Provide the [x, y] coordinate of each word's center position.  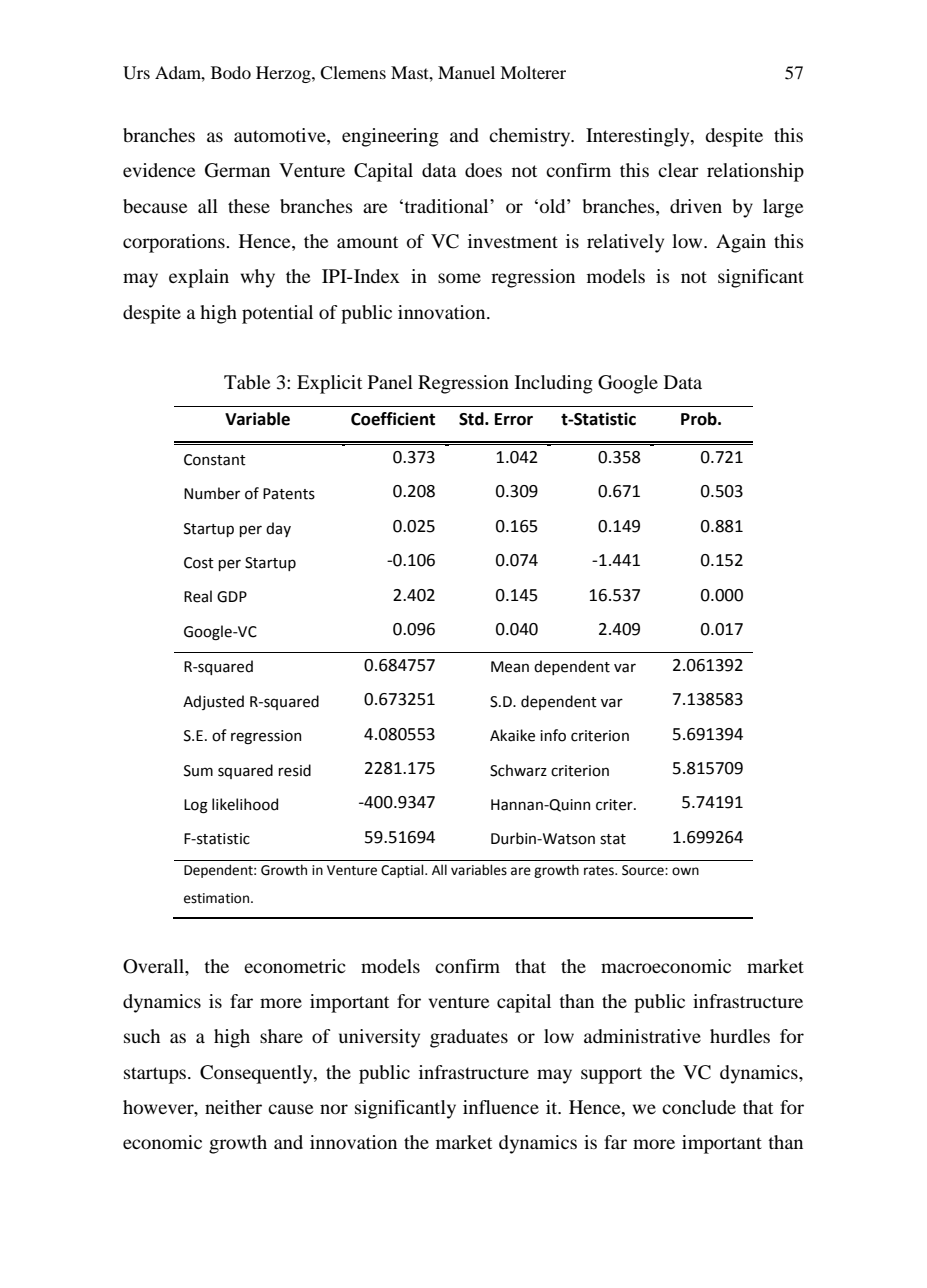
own [685, 871]
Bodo [231, 72]
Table [247, 382]
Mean [510, 667]
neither [233, 1107]
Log [196, 806]
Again [741, 243]
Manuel [466, 72]
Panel [390, 382]
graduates [469, 1038]
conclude [699, 1107]
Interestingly [639, 137]
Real [198, 596]
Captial [403, 871]
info [553, 735]
